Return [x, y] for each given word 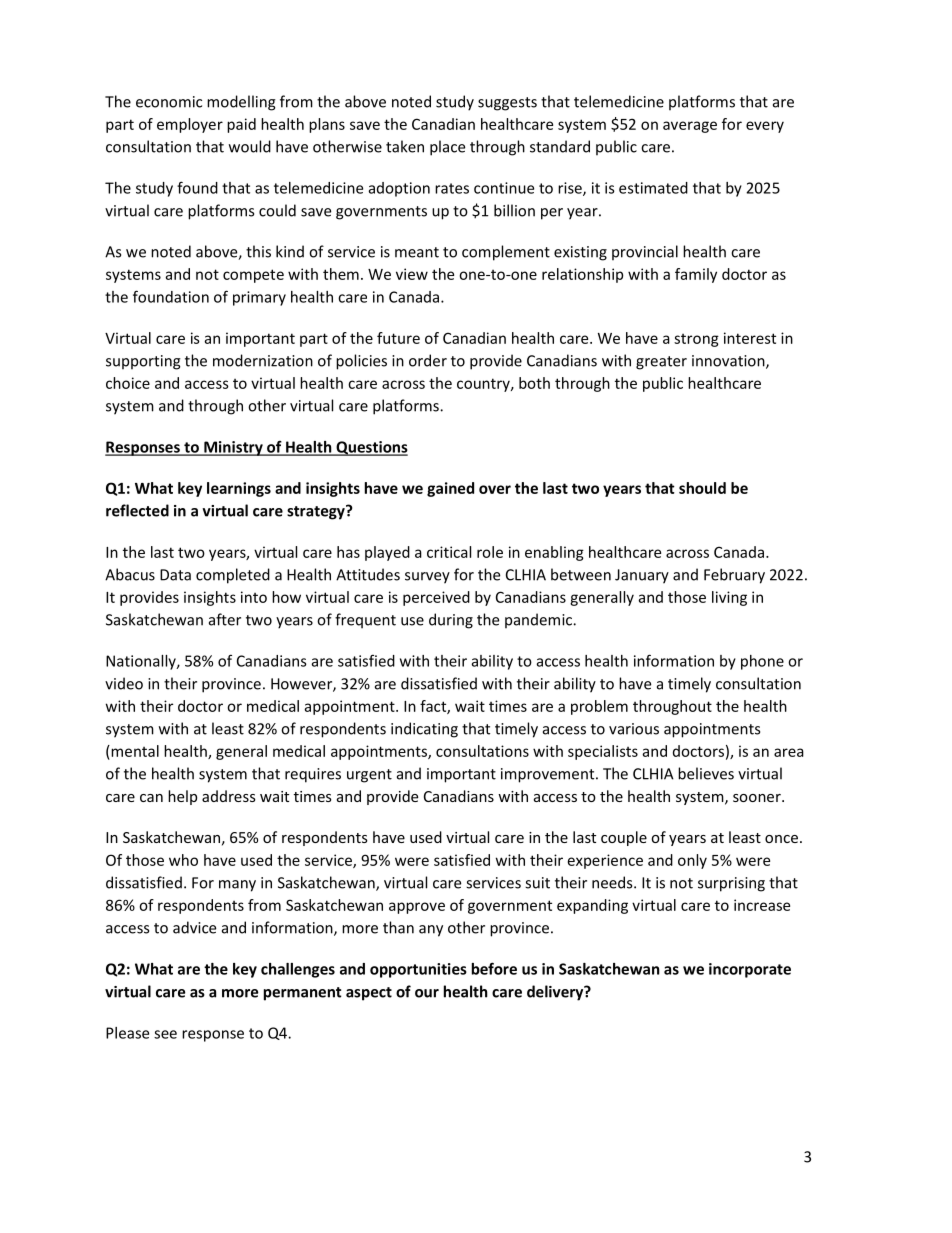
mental [134, 751]
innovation [729, 362]
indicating [424, 730]
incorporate [750, 970]
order [428, 360]
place [447, 148]
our [427, 993]
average [690, 127]
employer [190, 125]
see [165, 1034]
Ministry [233, 448]
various [634, 729]
